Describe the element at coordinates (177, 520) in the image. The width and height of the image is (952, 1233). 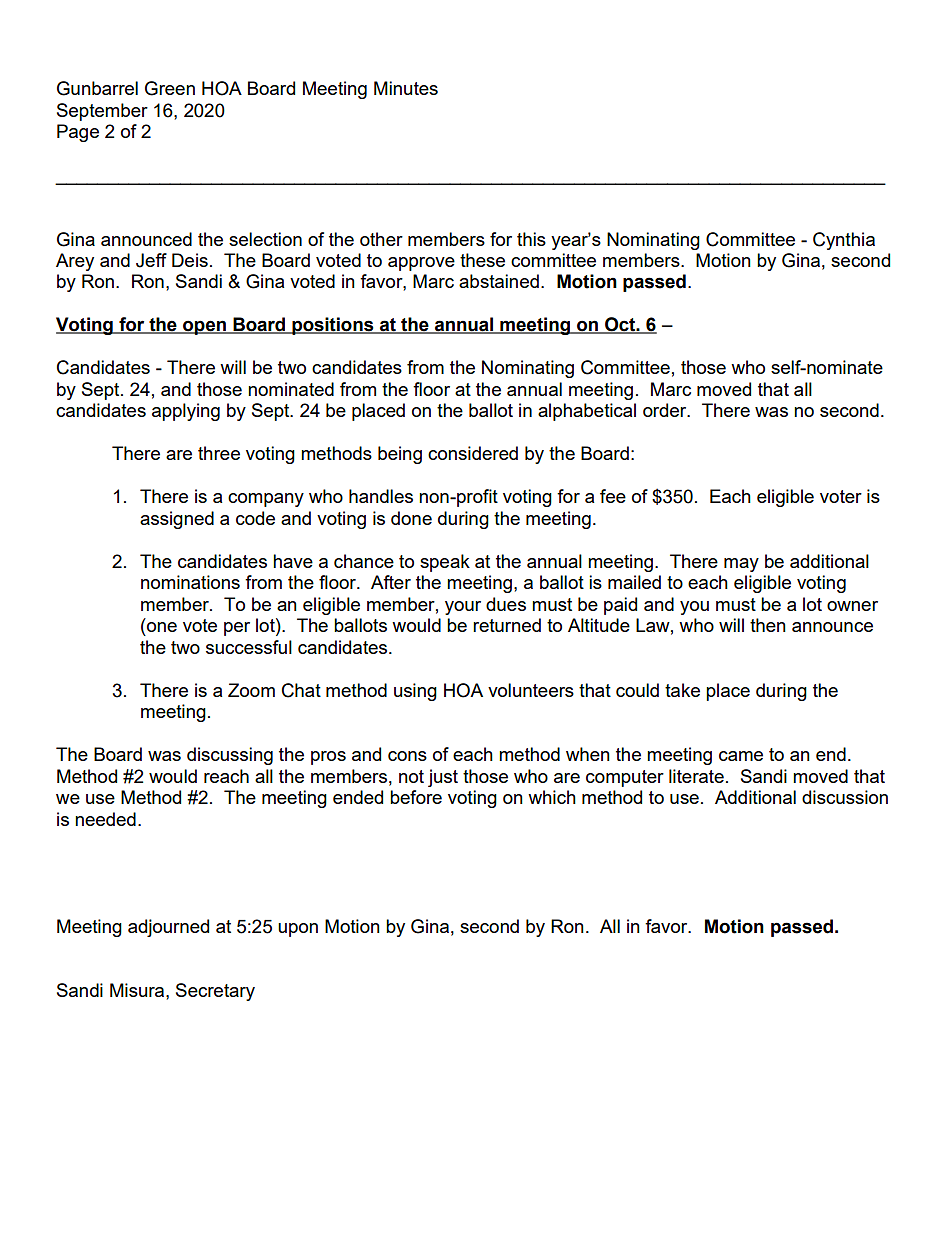
I see `assigned` at that location.
